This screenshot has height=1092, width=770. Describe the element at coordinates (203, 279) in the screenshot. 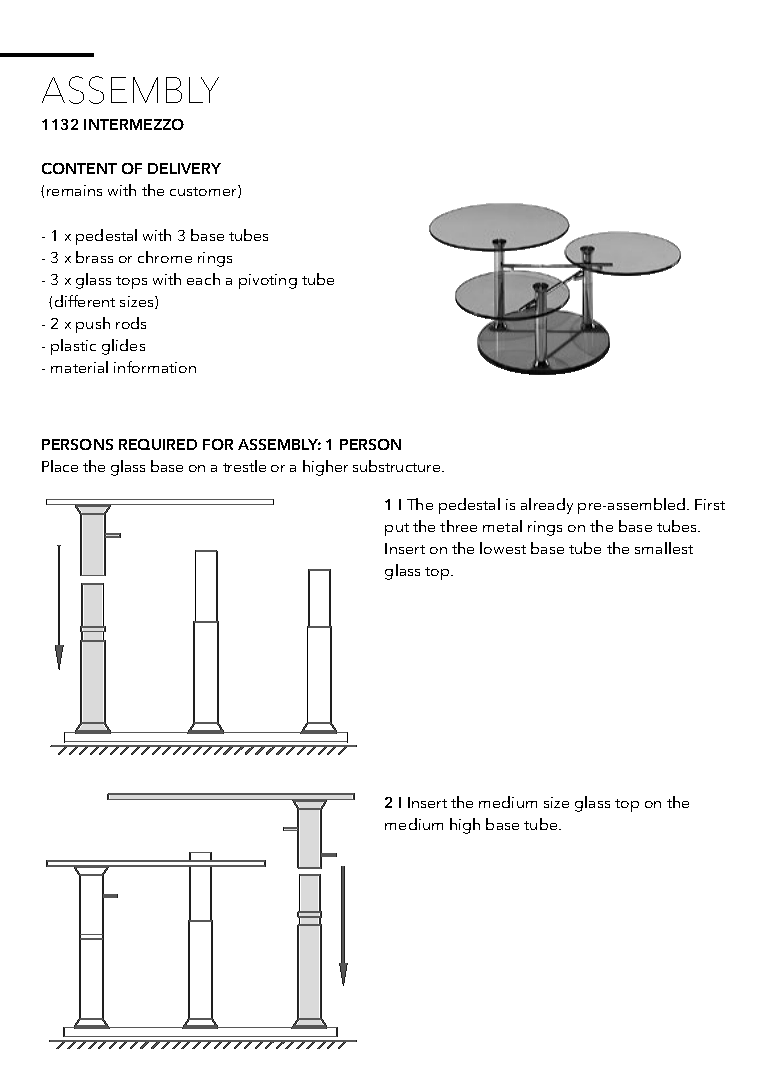

I see `each` at that location.
